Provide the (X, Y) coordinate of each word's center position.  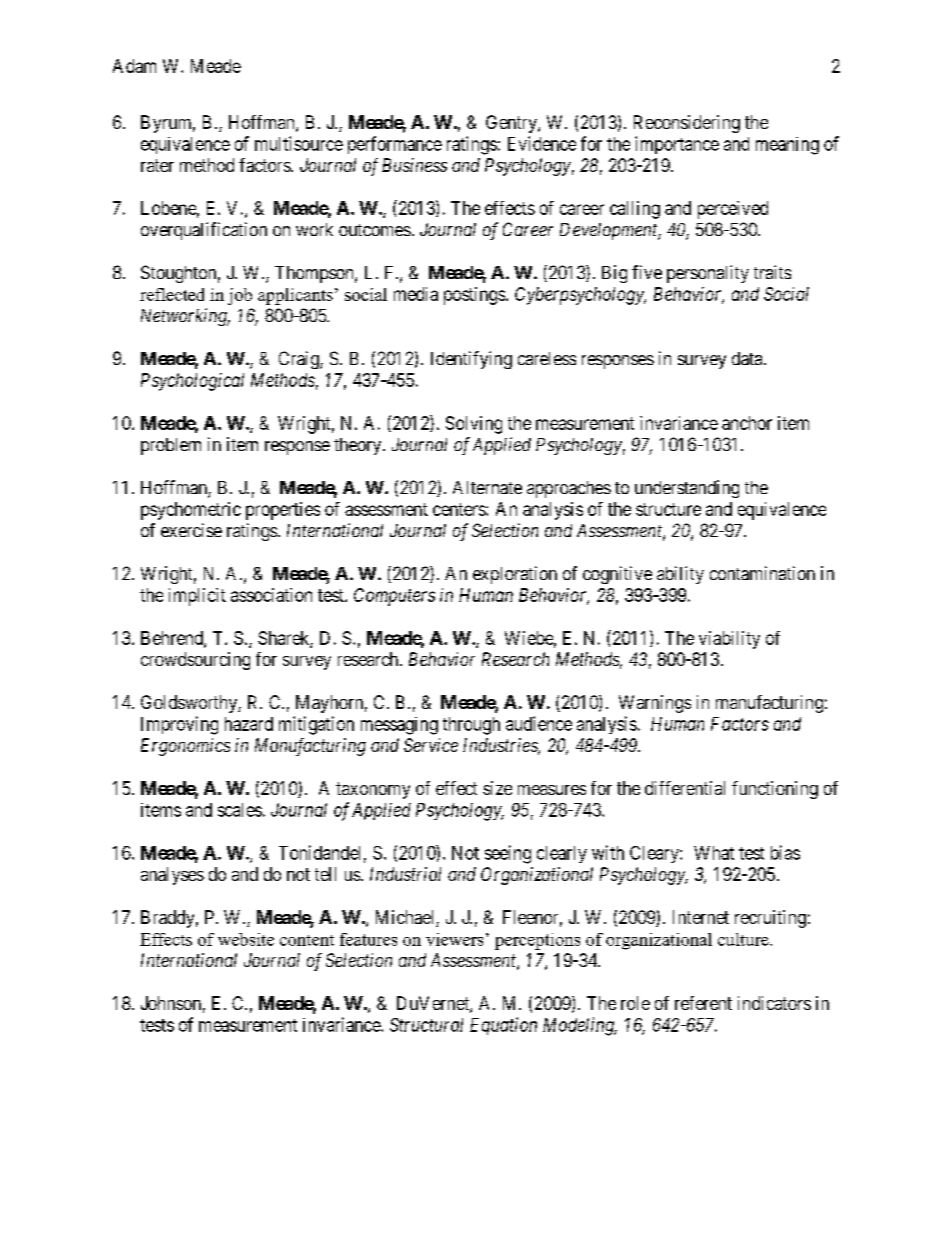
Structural (426, 1025)
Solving (474, 425)
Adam (134, 66)
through (471, 726)
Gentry (512, 124)
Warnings (655, 704)
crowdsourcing (195, 661)
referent (703, 1003)
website (246, 939)
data (748, 358)
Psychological (192, 382)
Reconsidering (687, 124)
